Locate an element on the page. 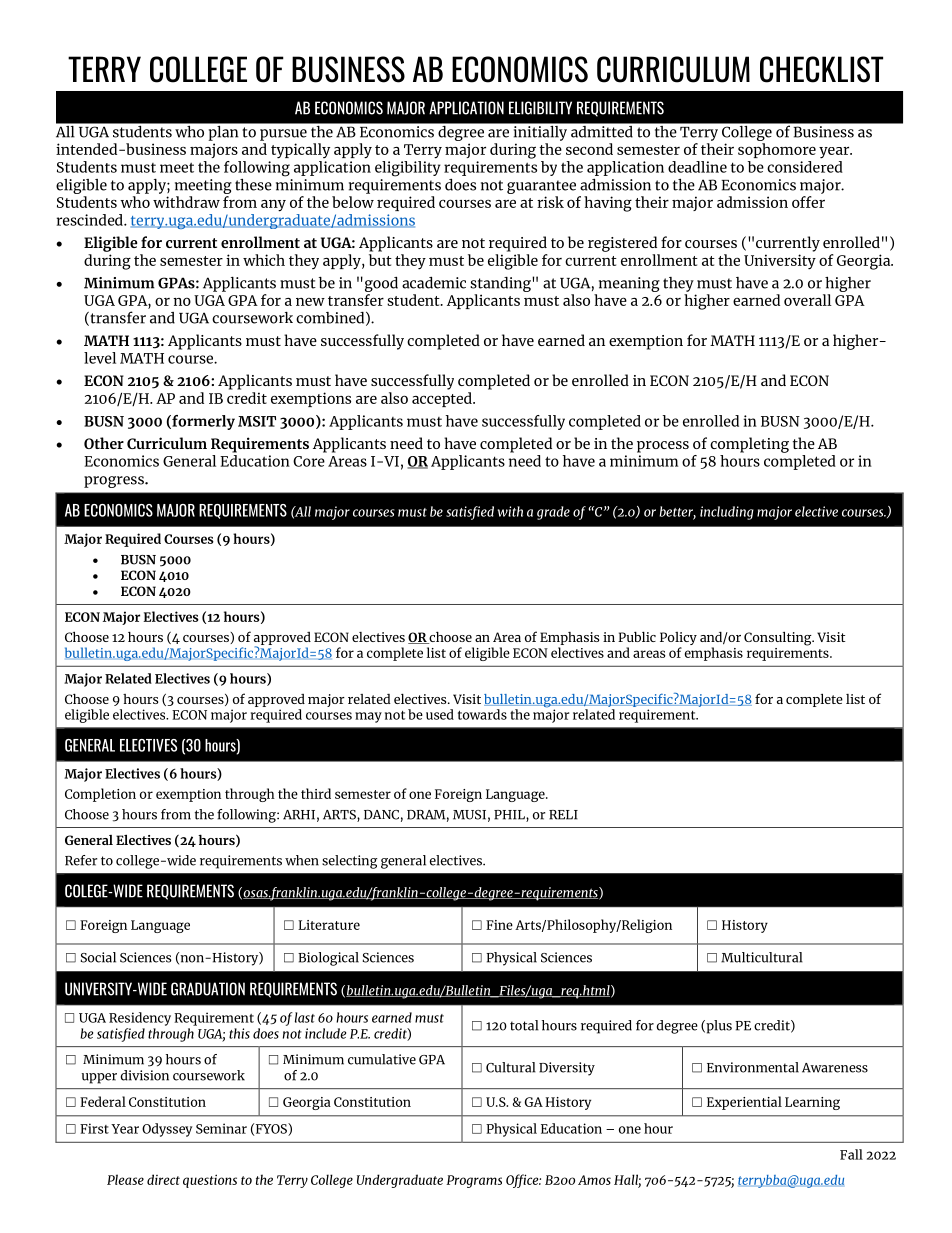 The height and width of the page is (1233, 952). guarantee is located at coordinates (541, 187).
